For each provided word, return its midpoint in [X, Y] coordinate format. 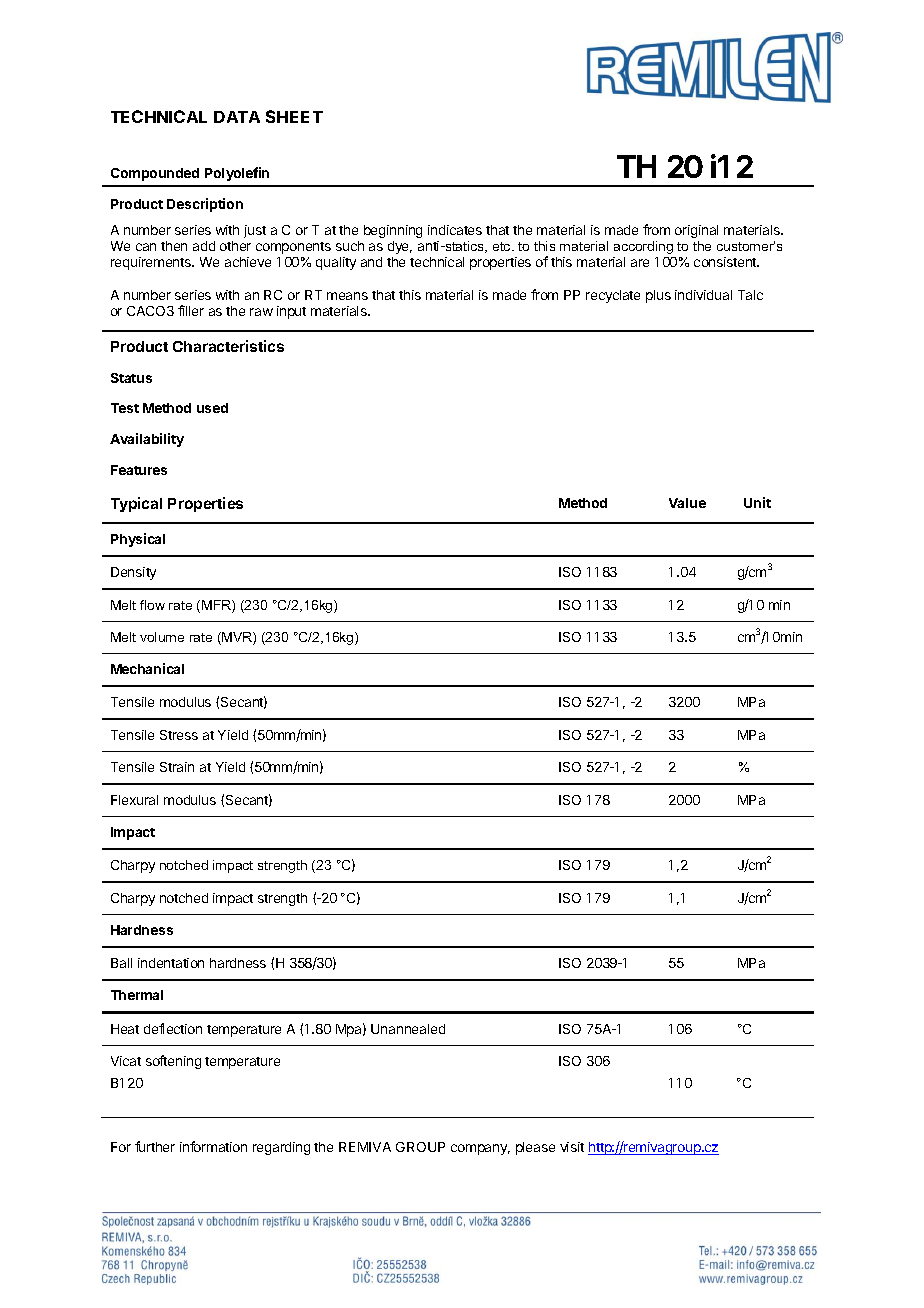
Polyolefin [237, 174]
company [480, 1149]
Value [687, 503]
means [347, 296]
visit [572, 1147]
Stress [179, 735]
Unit [757, 502]
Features [139, 470]
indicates [455, 230]
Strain [177, 767]
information [213, 1146]
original [696, 231]
